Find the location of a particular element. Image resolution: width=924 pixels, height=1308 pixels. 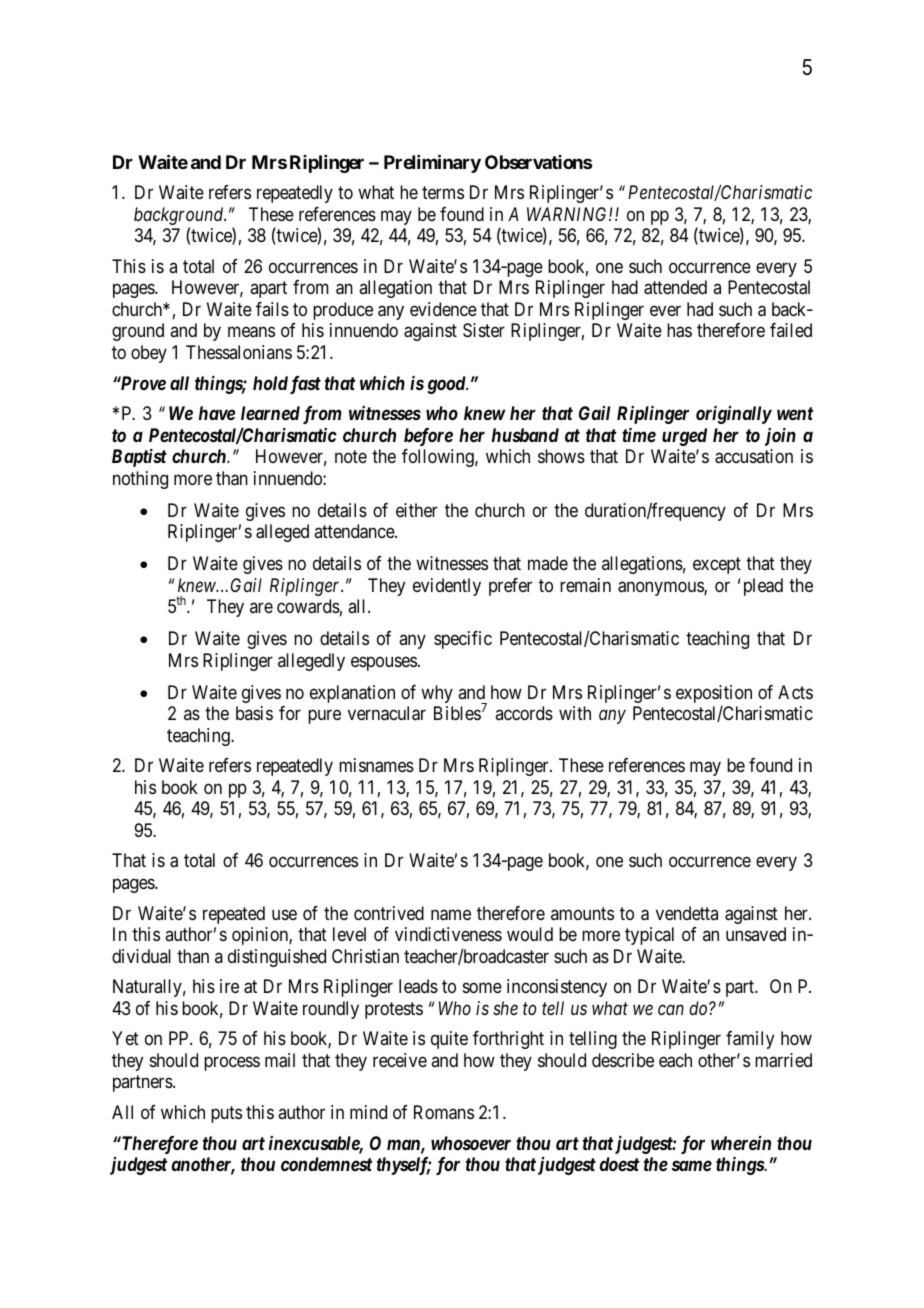

vindictiveness is located at coordinates (448, 934).
